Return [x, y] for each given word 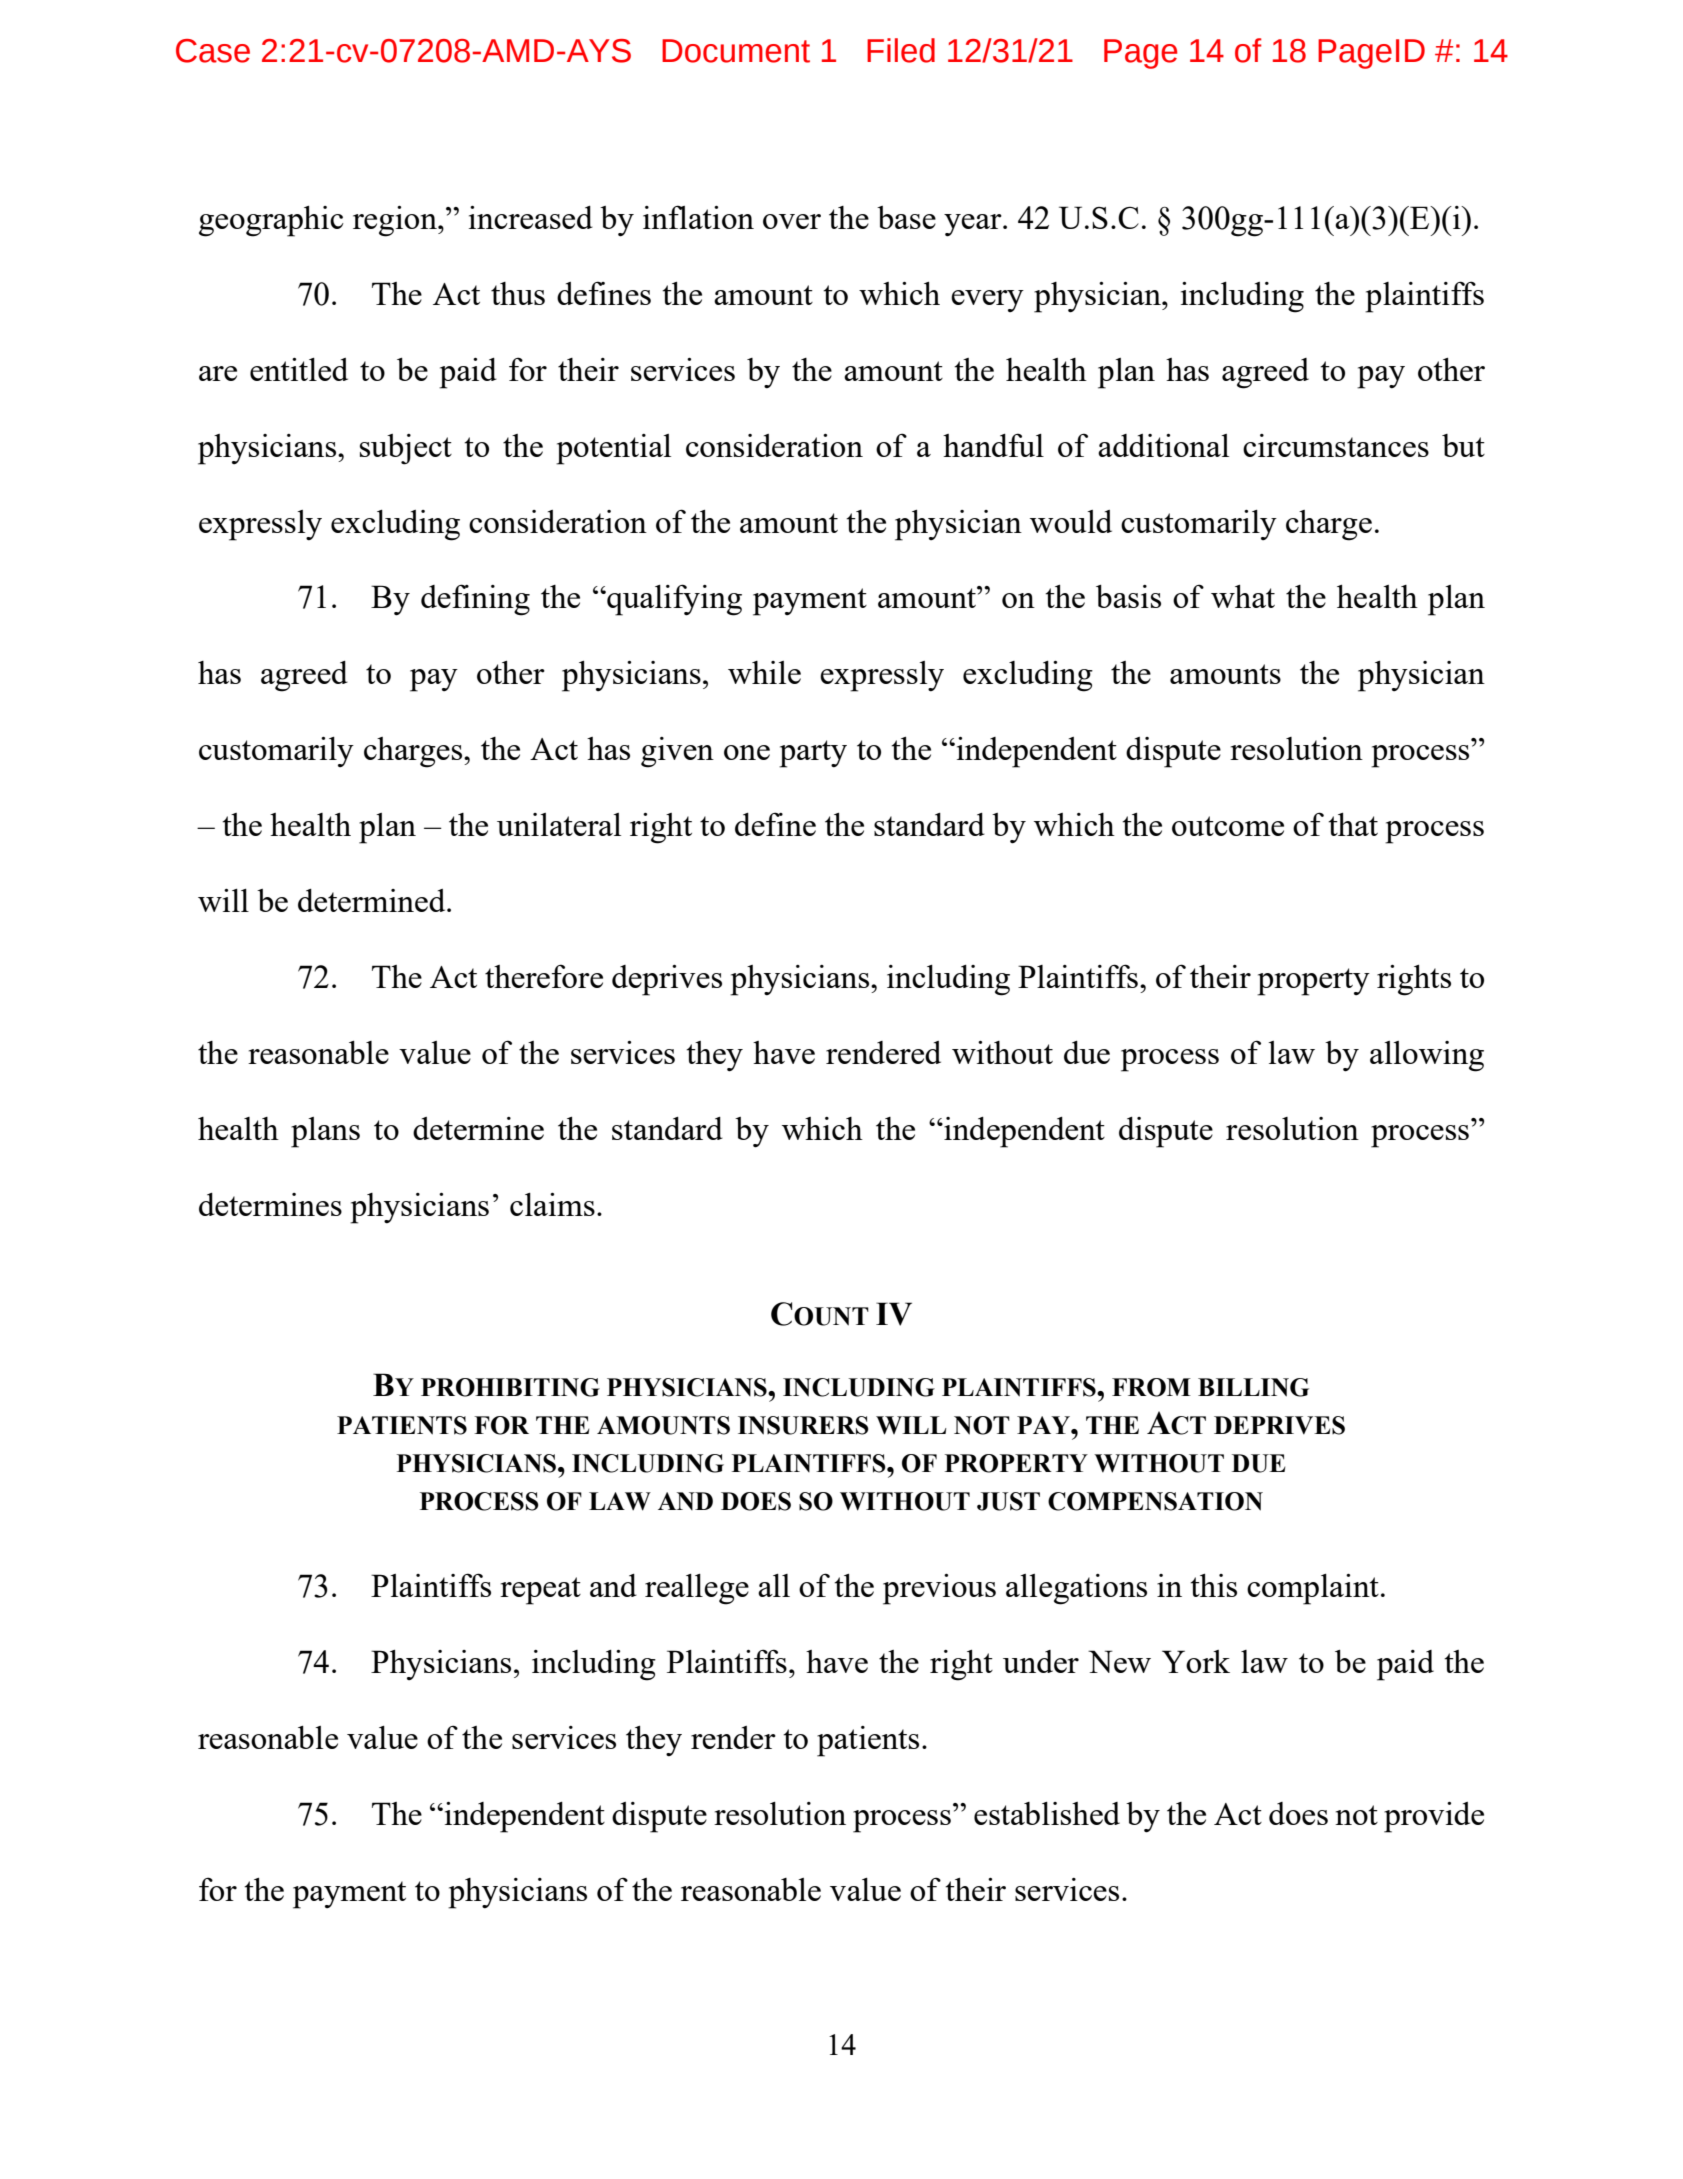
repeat [540, 1591]
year [974, 225]
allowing [1427, 1056]
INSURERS [803, 1425]
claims [552, 1204]
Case [213, 51]
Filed [901, 50]
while [764, 672]
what [1243, 596]
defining [475, 600]
